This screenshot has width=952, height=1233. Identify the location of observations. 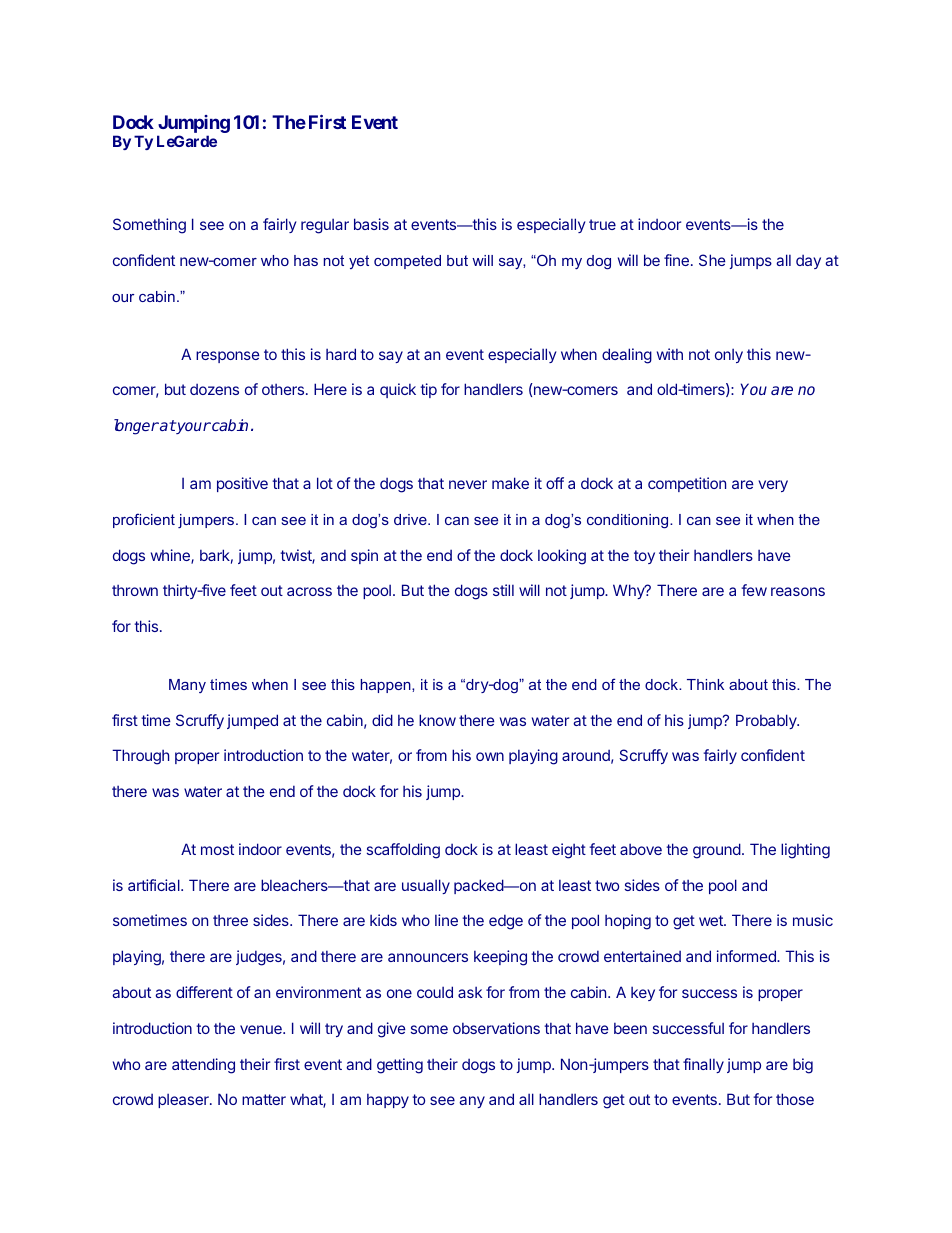
(496, 1028).
